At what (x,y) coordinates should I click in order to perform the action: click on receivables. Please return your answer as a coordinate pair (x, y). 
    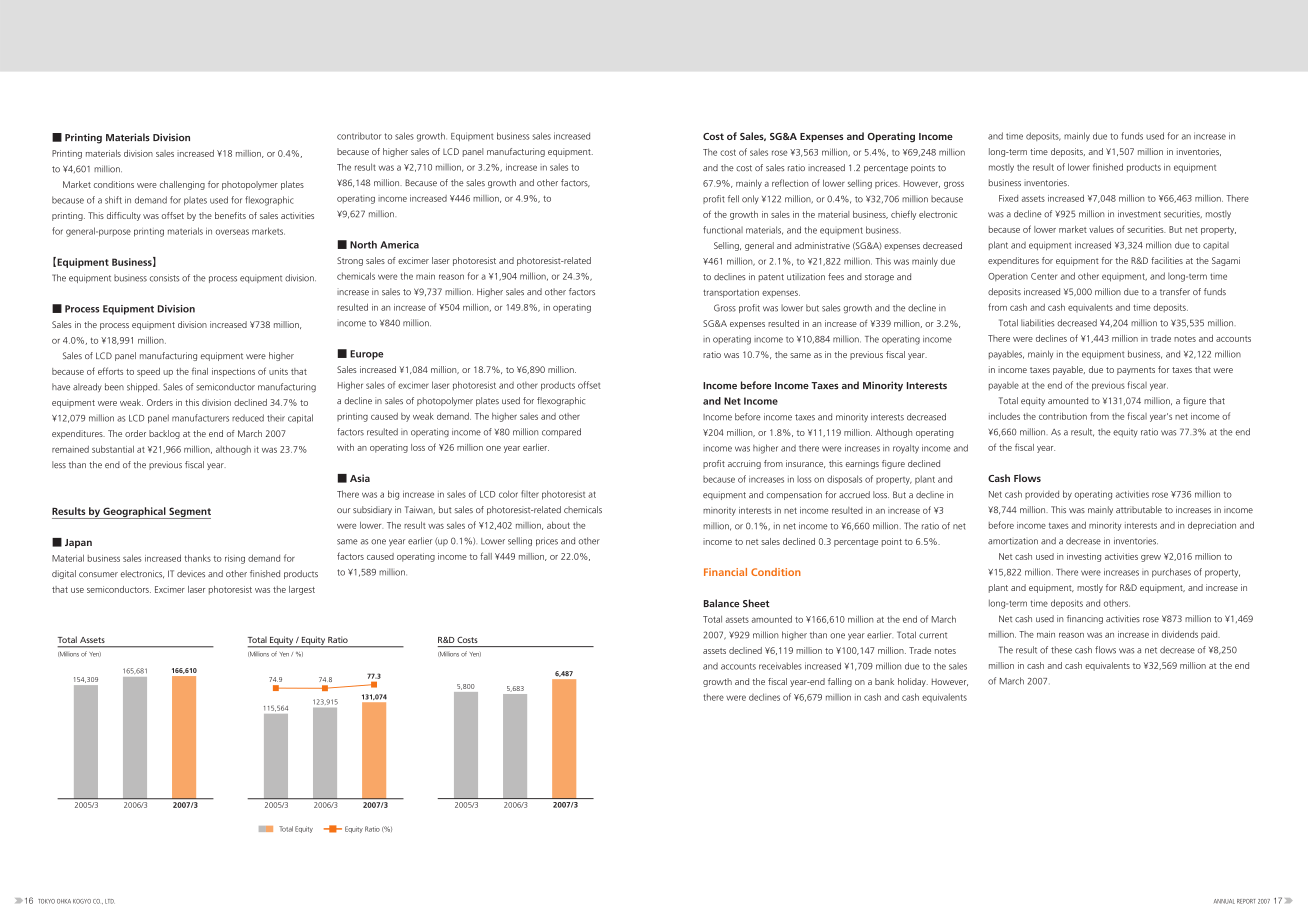
    Looking at the image, I should click on (780, 666).
